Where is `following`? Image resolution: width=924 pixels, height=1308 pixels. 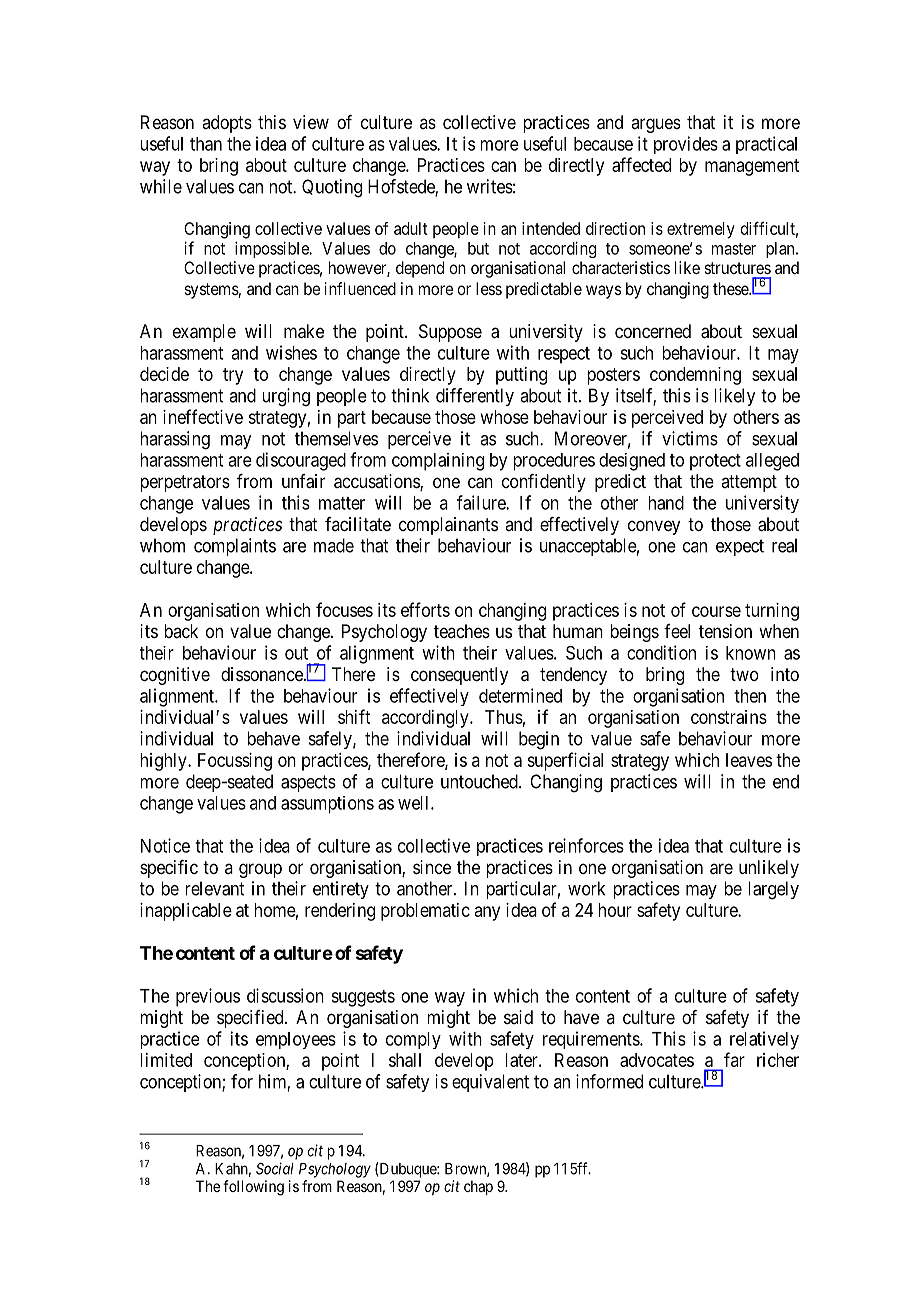 following is located at coordinates (253, 1188).
